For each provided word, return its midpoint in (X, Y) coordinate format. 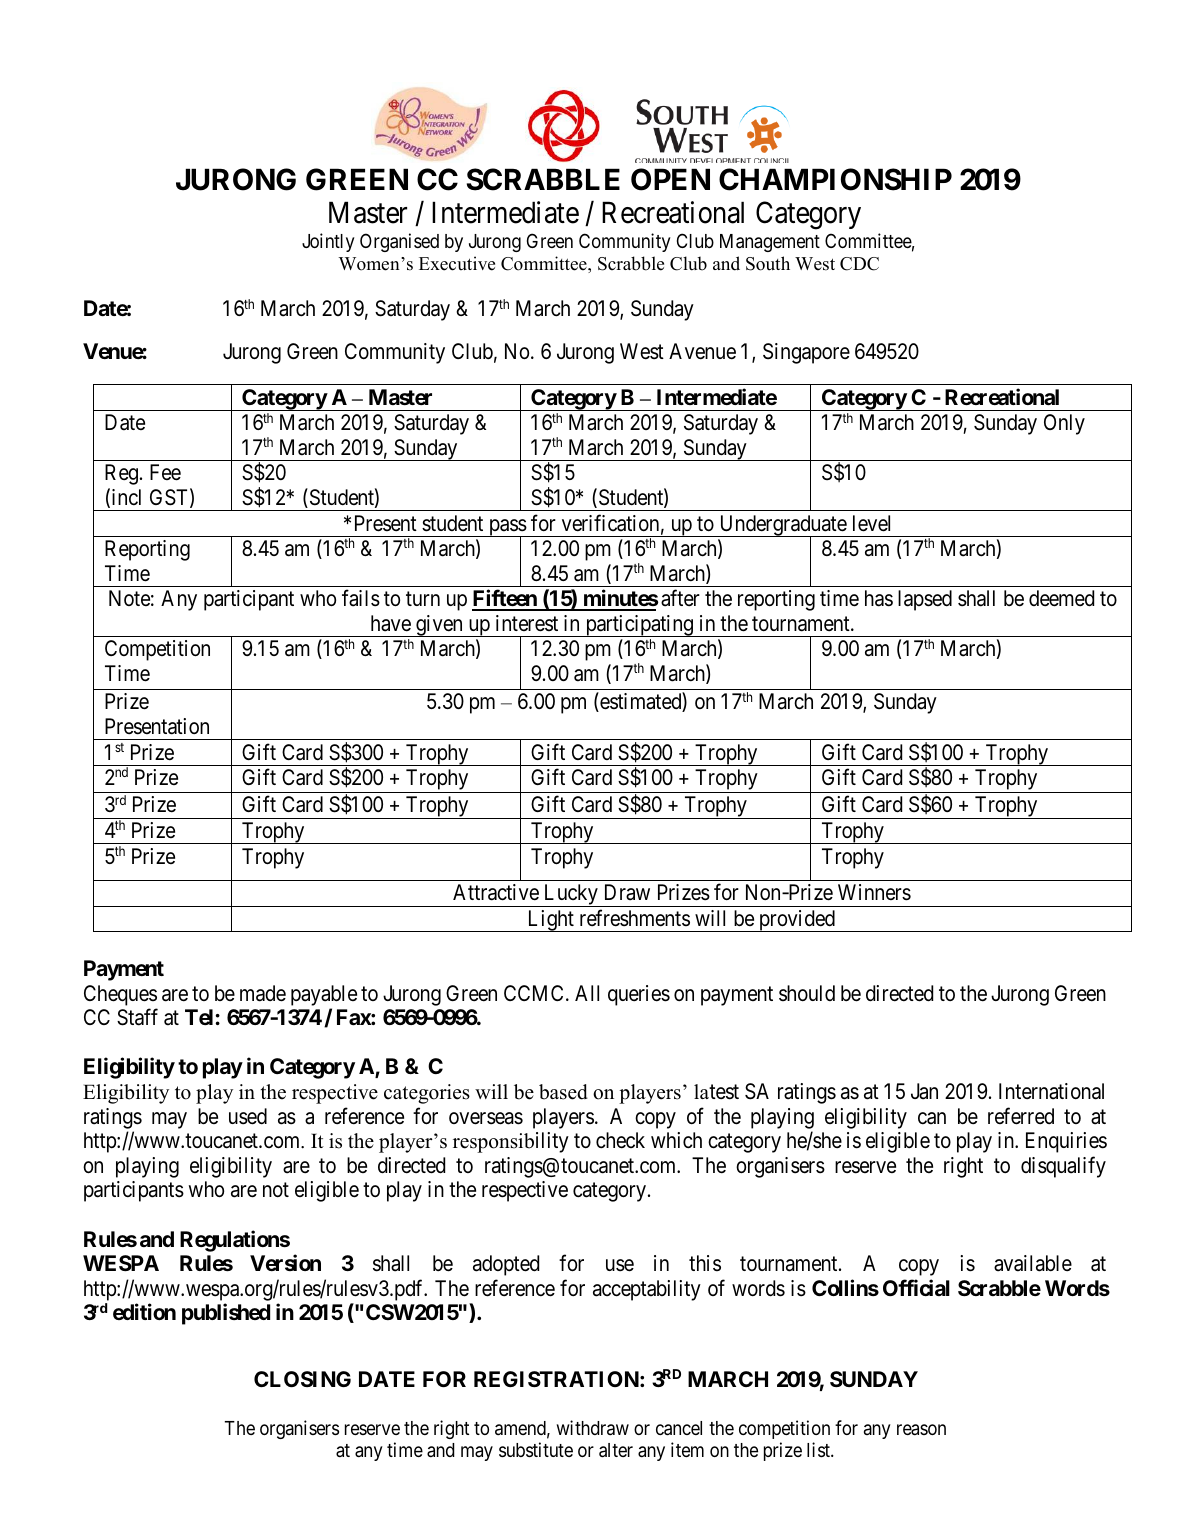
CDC (859, 264)
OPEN (670, 179)
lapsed (925, 600)
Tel (199, 1017)
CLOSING (302, 1379)
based (563, 1092)
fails (361, 598)
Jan (924, 1091)
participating (639, 626)
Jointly (328, 242)
